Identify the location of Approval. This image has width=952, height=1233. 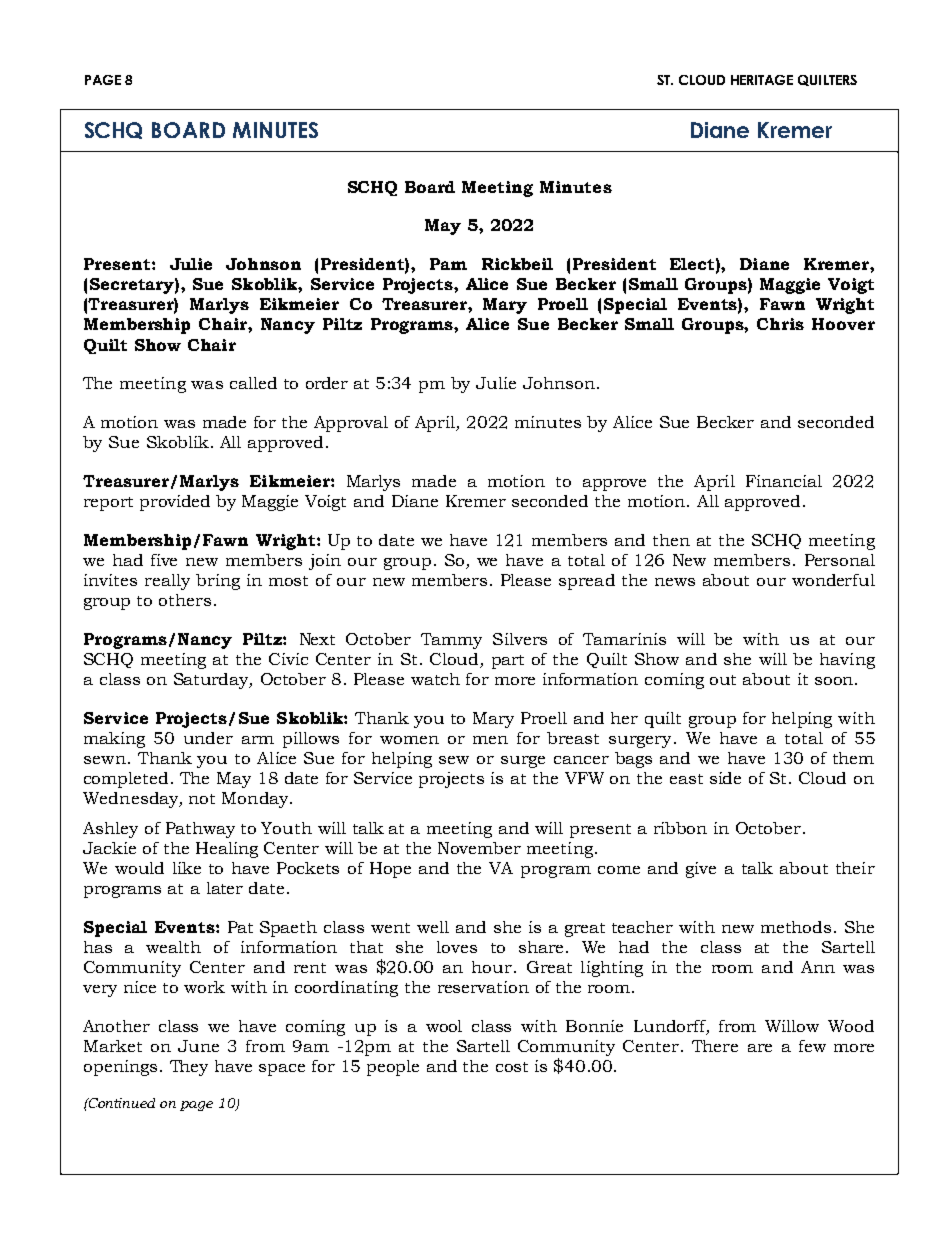
(351, 424).
